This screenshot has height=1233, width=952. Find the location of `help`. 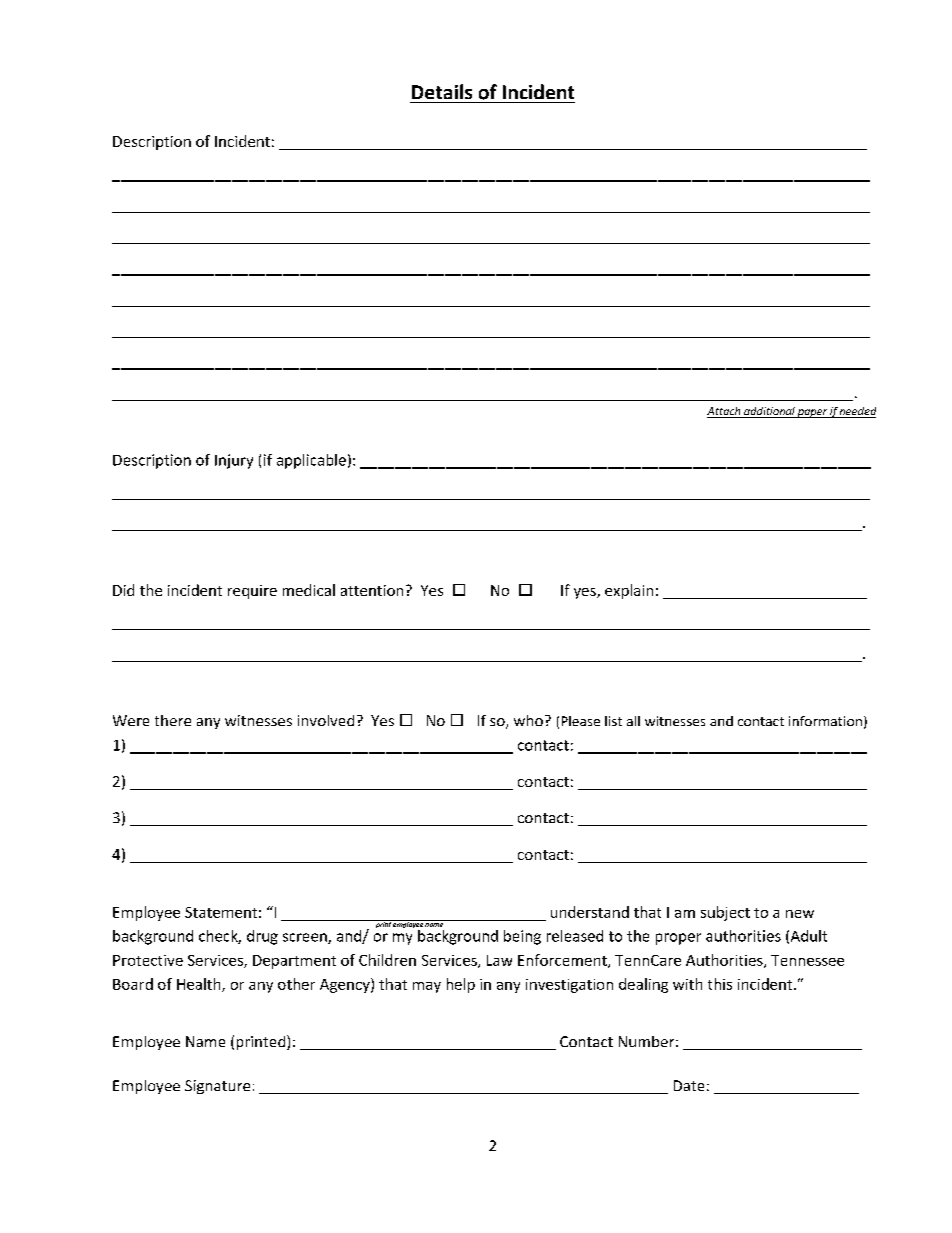

help is located at coordinates (461, 985).
